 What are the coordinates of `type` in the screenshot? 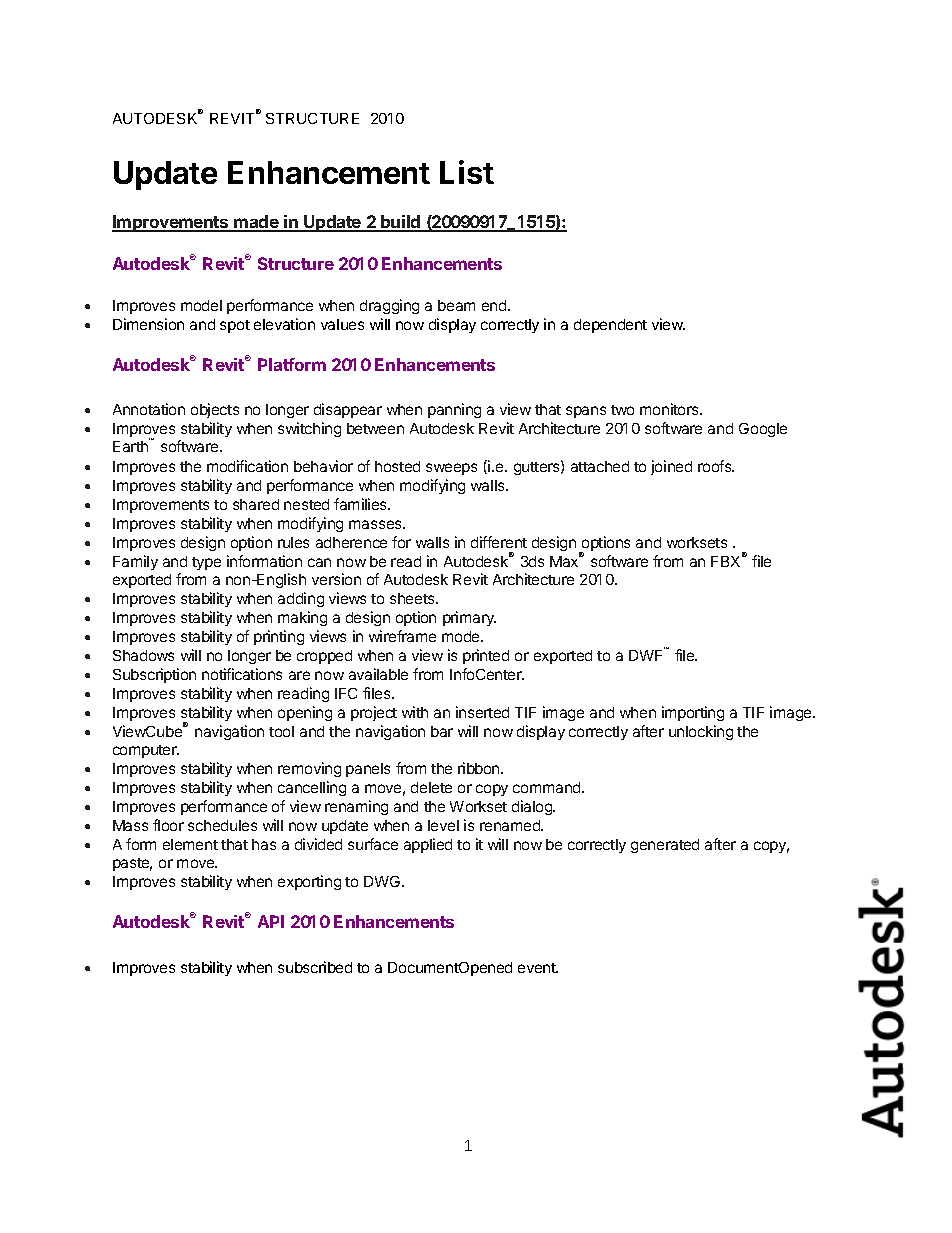 It's located at (206, 563).
